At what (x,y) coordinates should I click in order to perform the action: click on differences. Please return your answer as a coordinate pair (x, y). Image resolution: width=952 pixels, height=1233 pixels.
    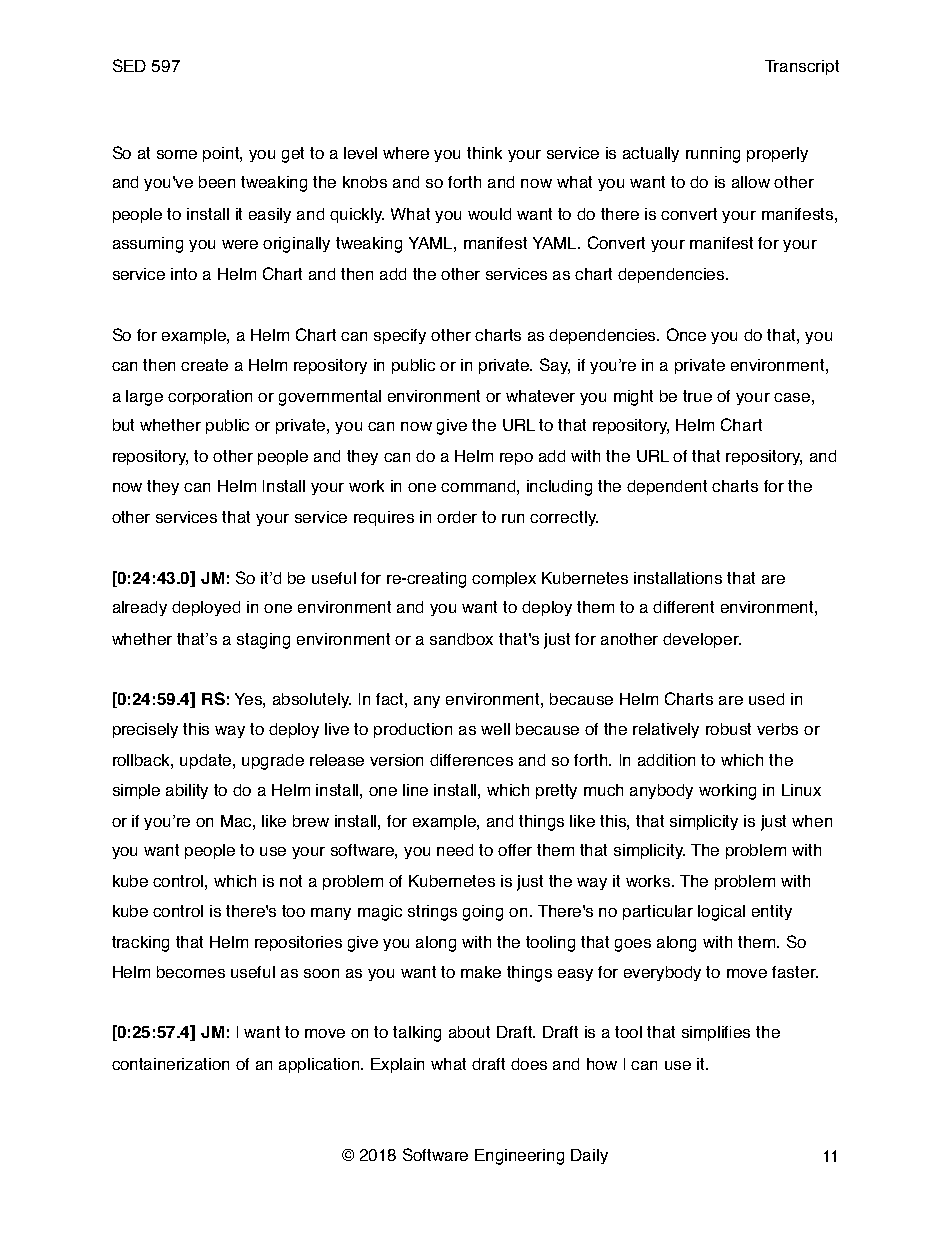
    Looking at the image, I should click on (471, 760).
